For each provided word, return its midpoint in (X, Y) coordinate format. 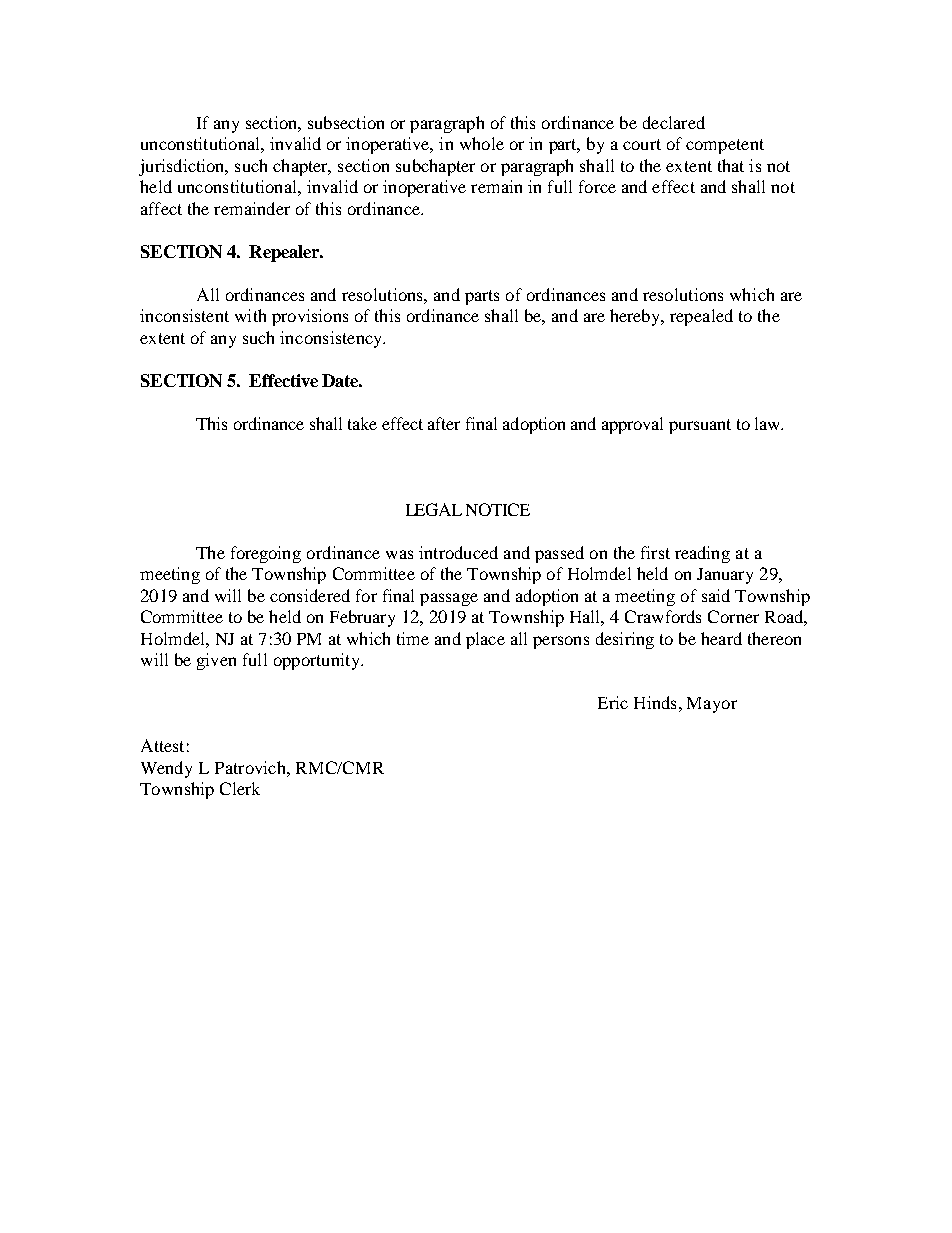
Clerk (240, 788)
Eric (613, 702)
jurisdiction (183, 167)
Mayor (712, 705)
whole (482, 143)
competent (725, 146)
